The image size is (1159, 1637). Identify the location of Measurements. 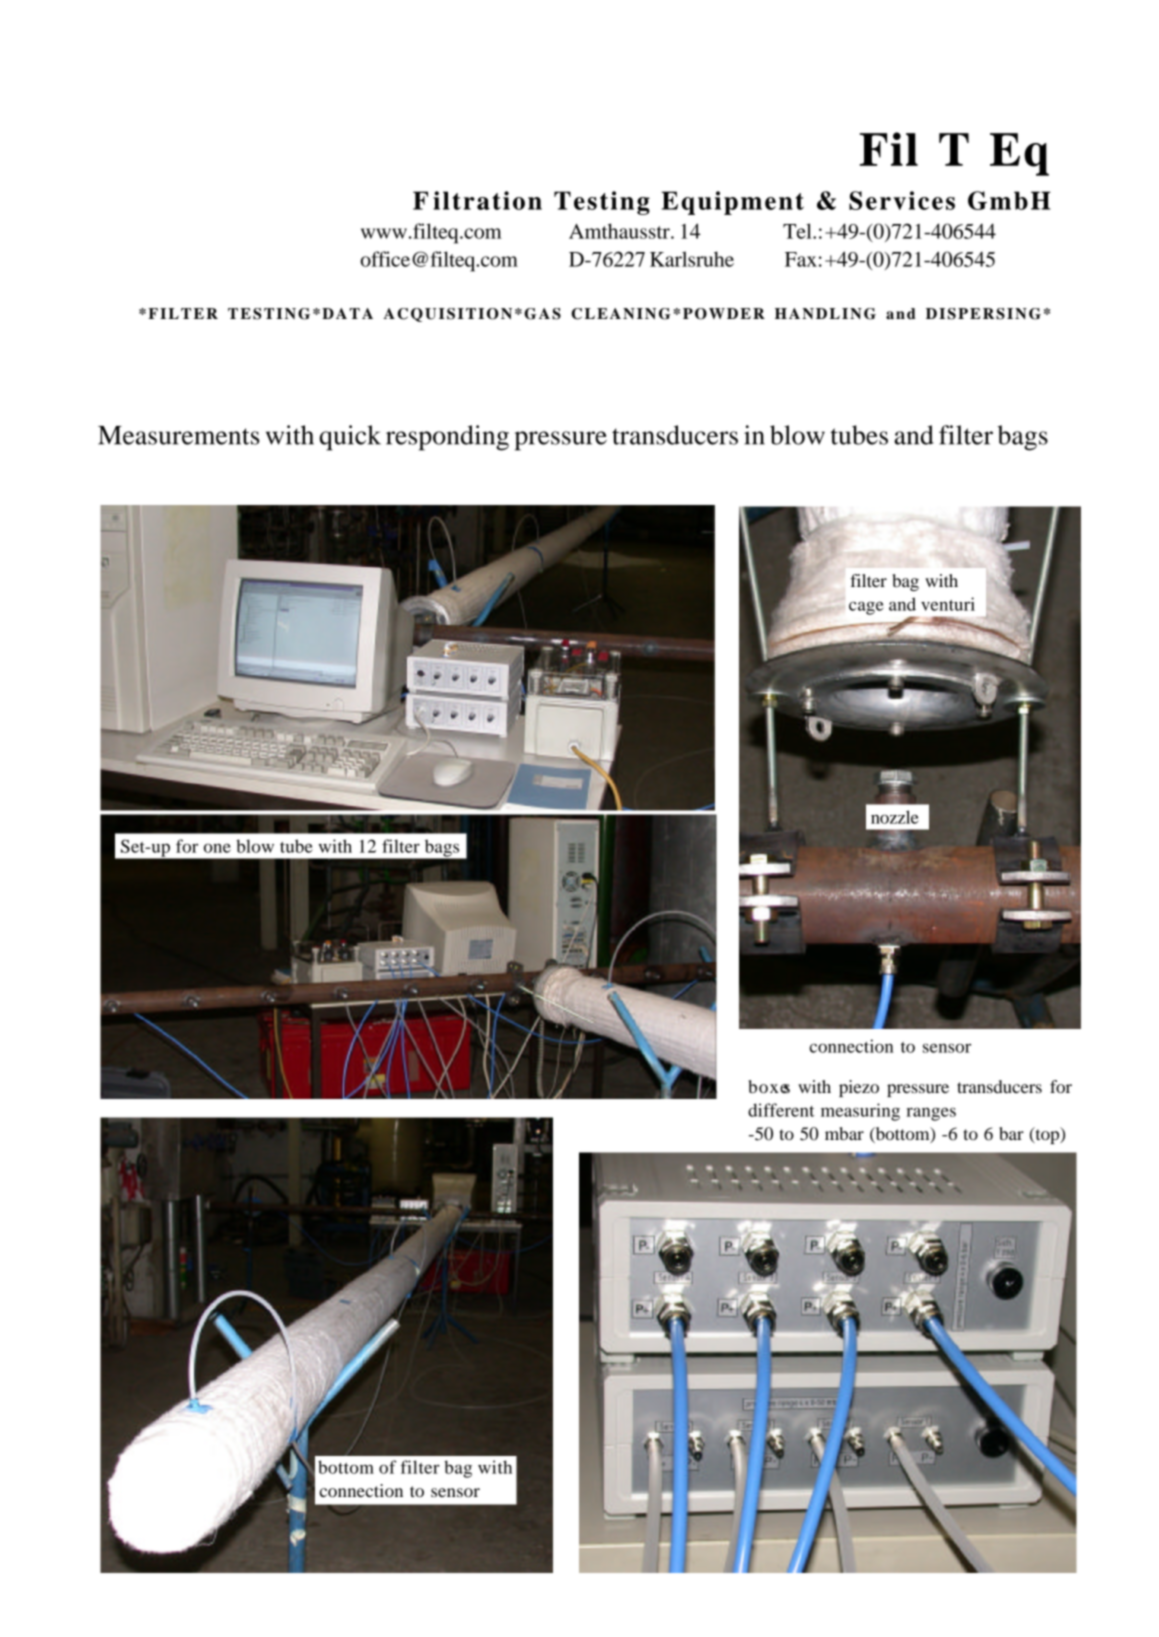
(179, 435).
